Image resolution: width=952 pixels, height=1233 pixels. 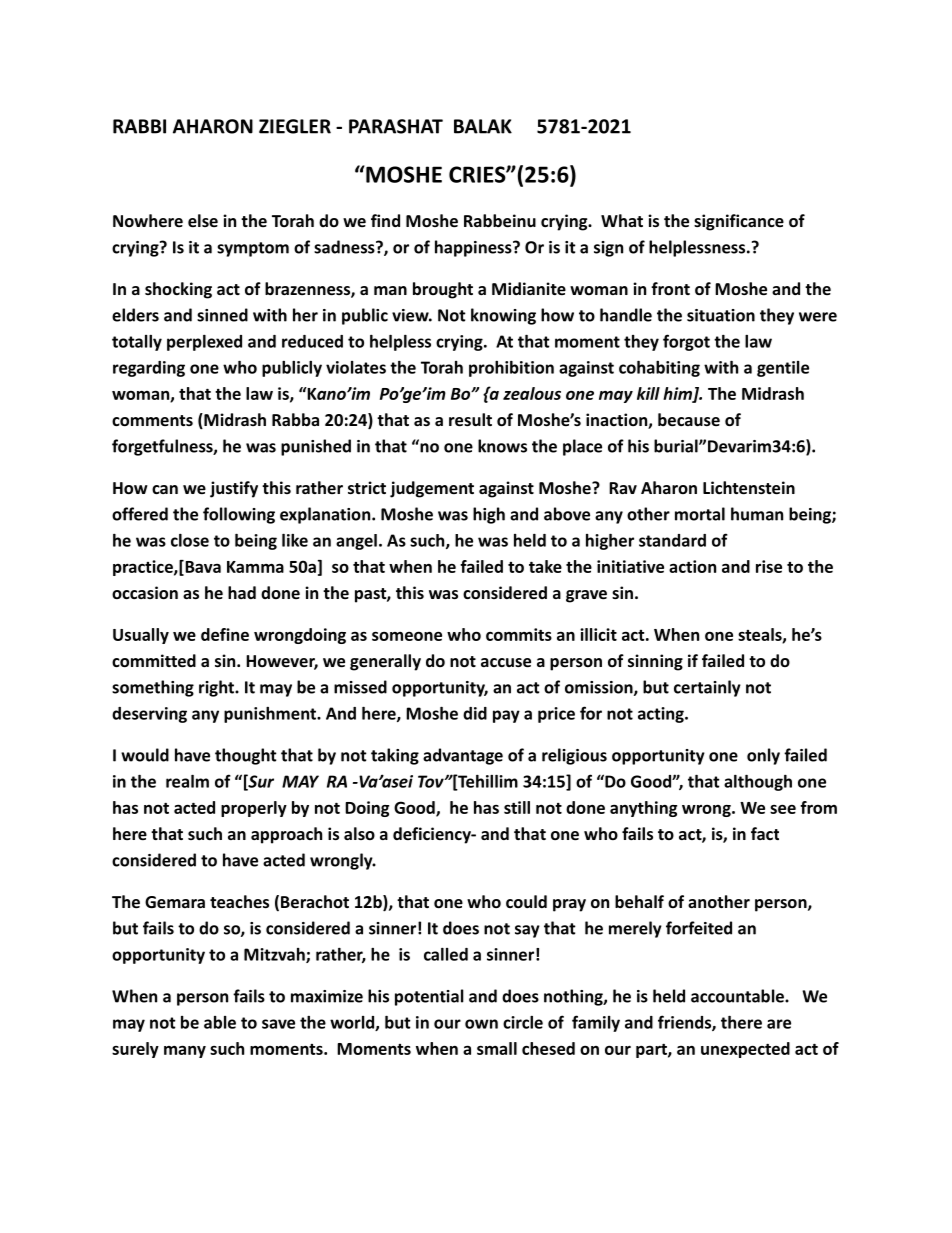 I want to click on perplexed, so click(x=204, y=343).
